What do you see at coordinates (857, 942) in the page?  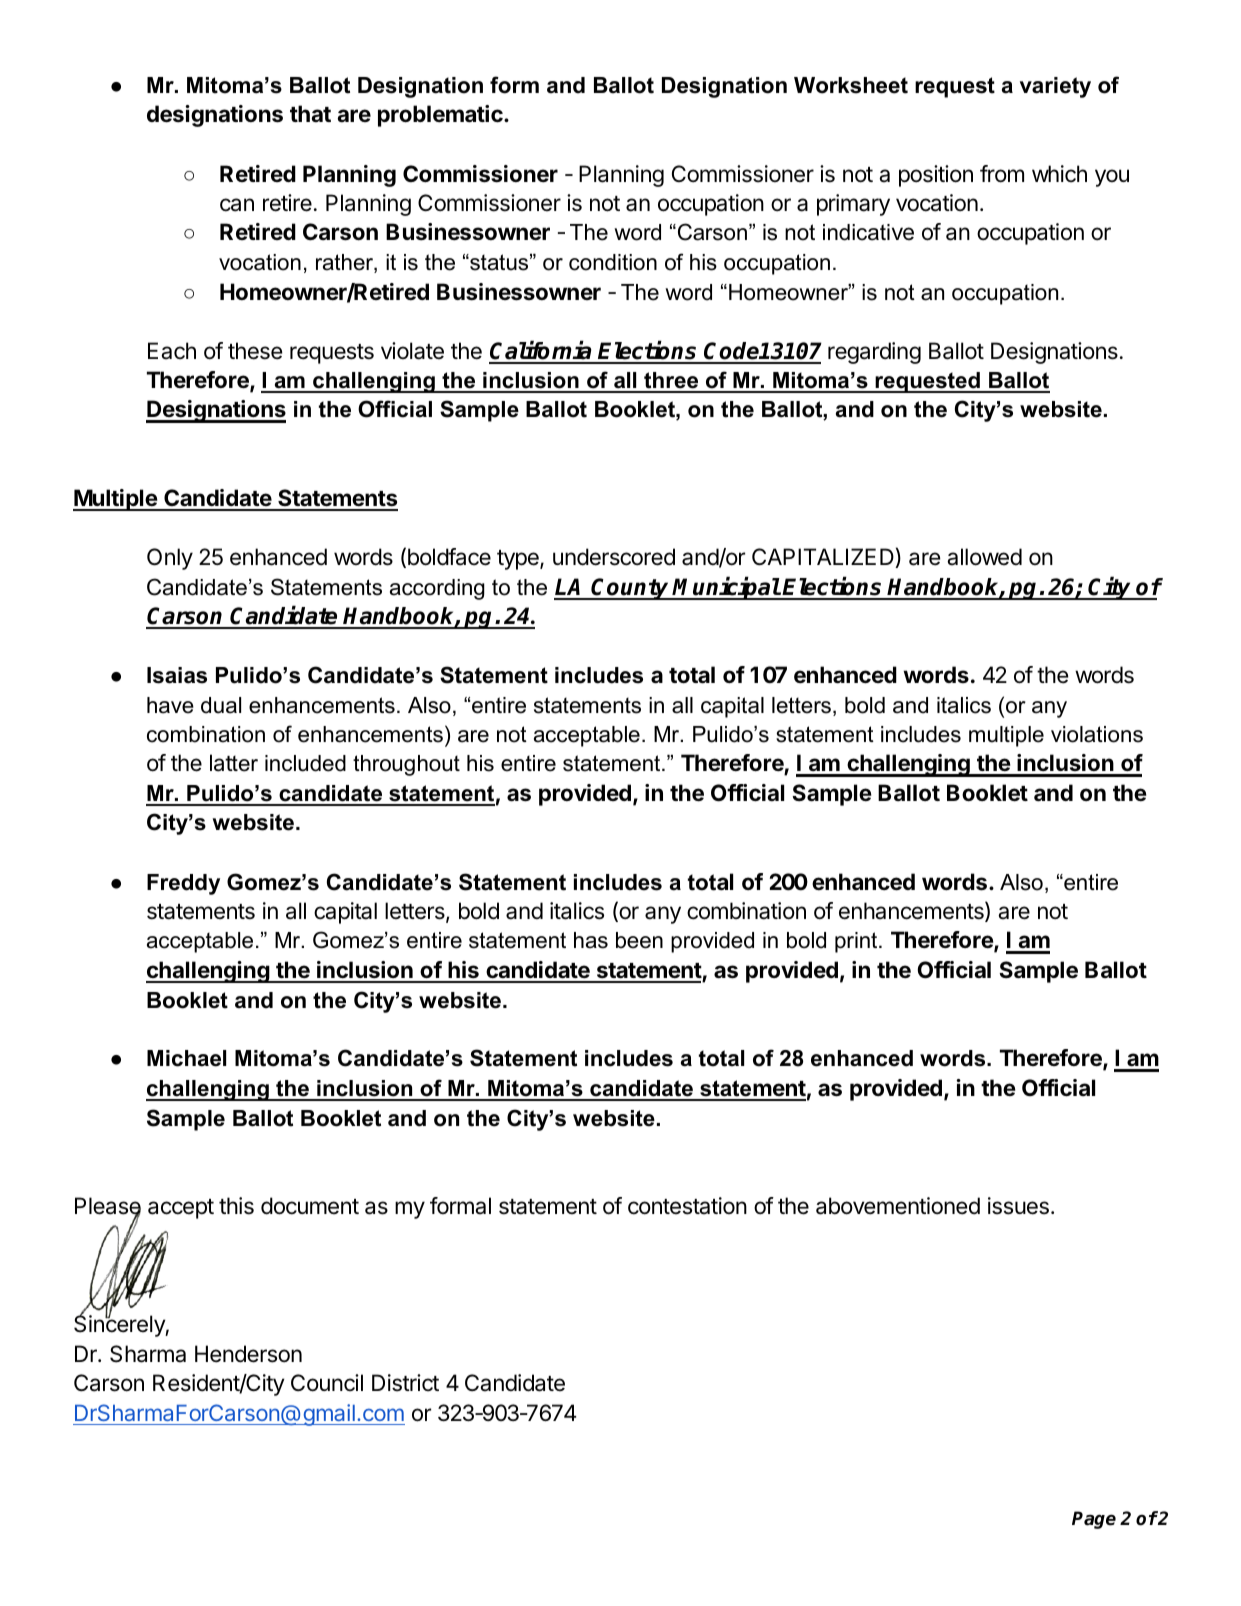 I see `print` at bounding box center [857, 942].
